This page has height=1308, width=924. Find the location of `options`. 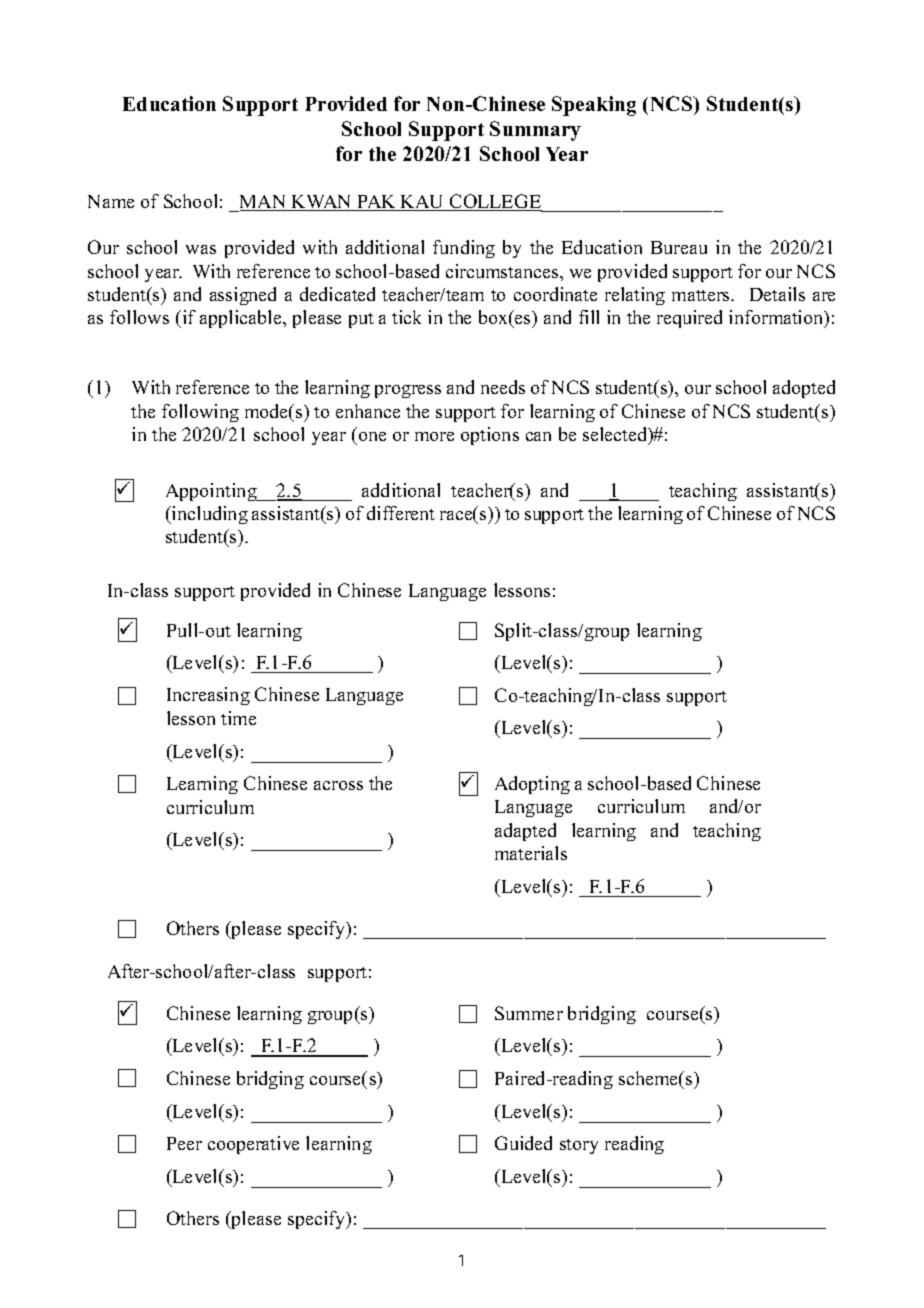

options is located at coordinates (490, 436).
